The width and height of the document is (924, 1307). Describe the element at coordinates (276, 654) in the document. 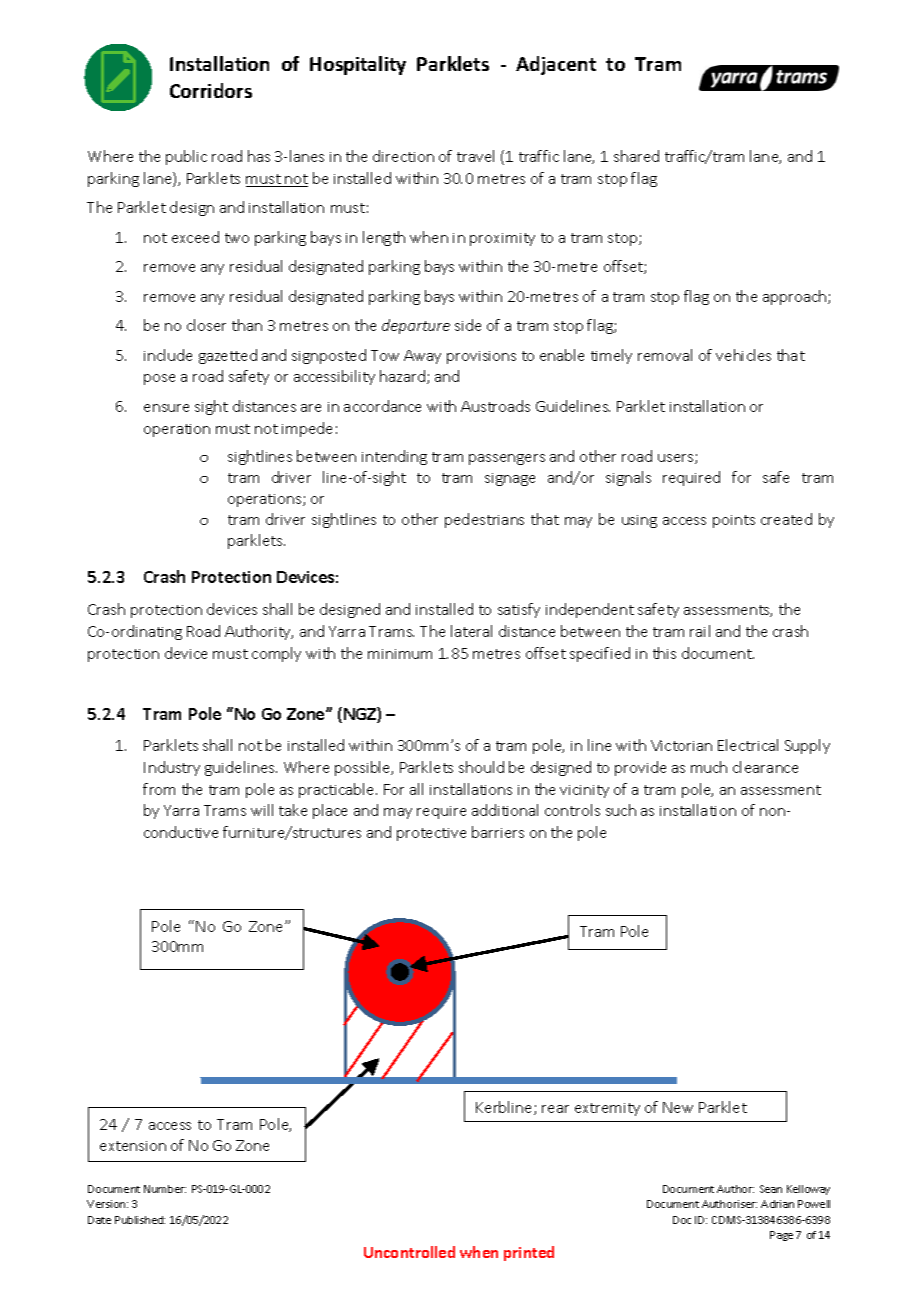

I see `comply` at that location.
